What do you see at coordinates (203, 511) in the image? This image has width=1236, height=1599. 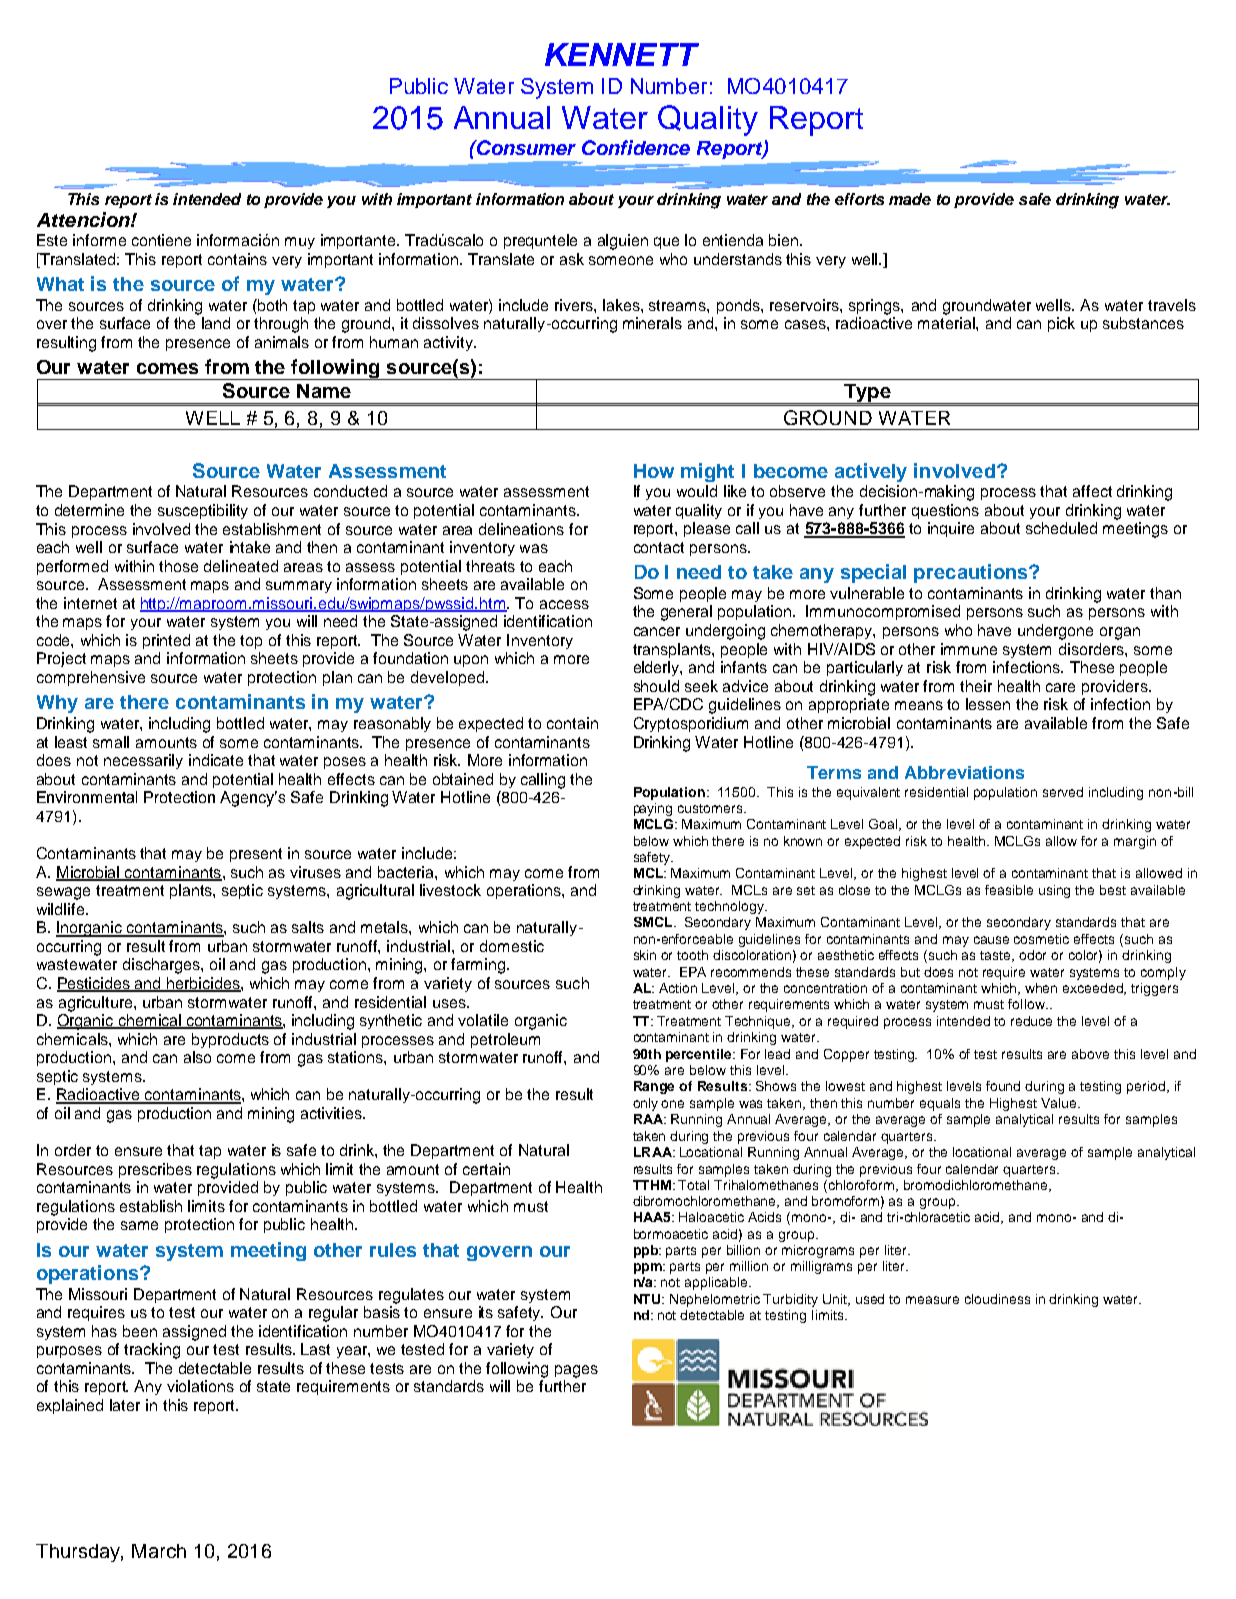 I see `susceptibility` at bounding box center [203, 511].
